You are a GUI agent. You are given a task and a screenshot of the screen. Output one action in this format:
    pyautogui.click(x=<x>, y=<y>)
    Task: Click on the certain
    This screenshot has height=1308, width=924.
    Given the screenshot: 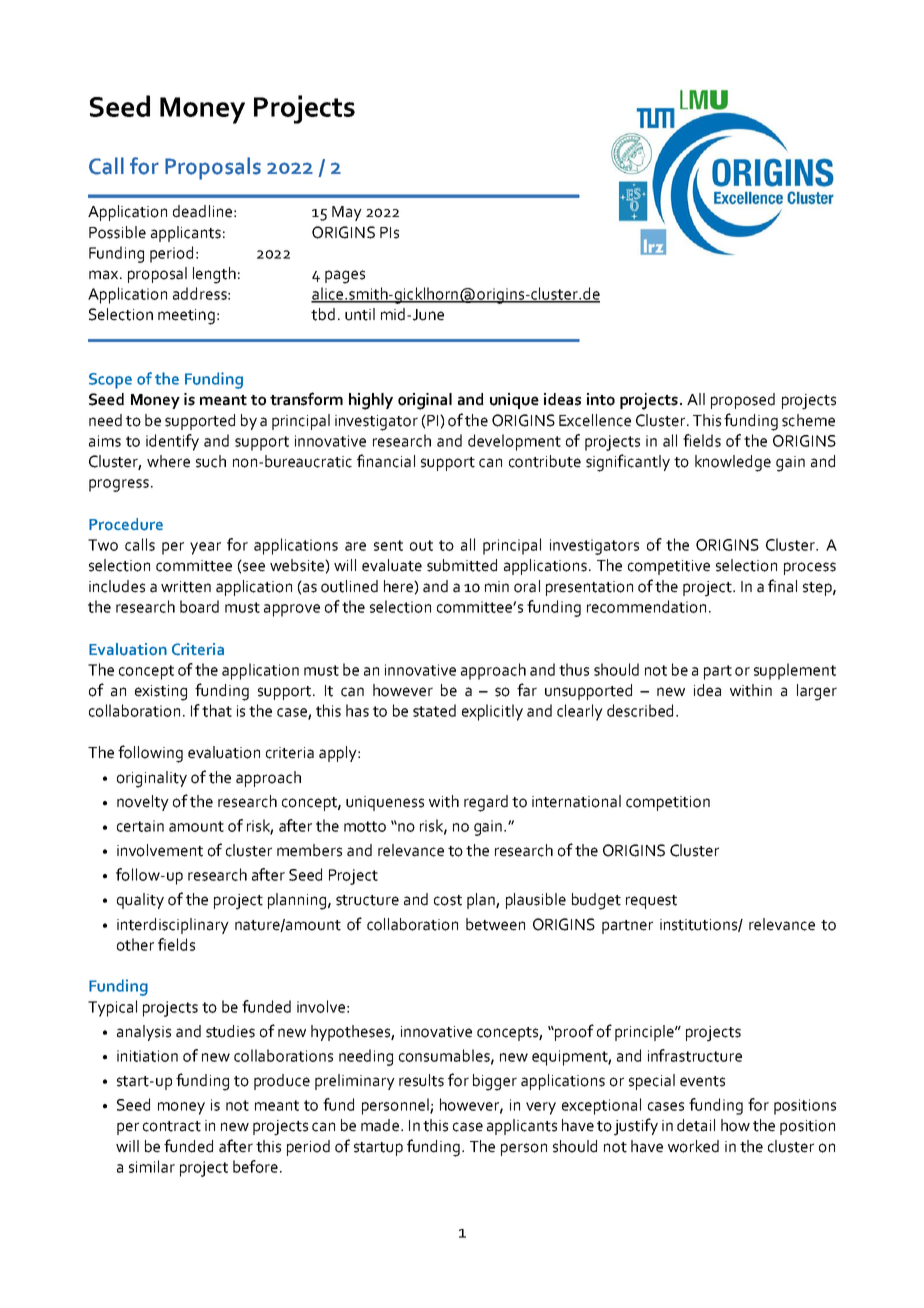 What is the action you would take?
    pyautogui.click(x=140, y=826)
